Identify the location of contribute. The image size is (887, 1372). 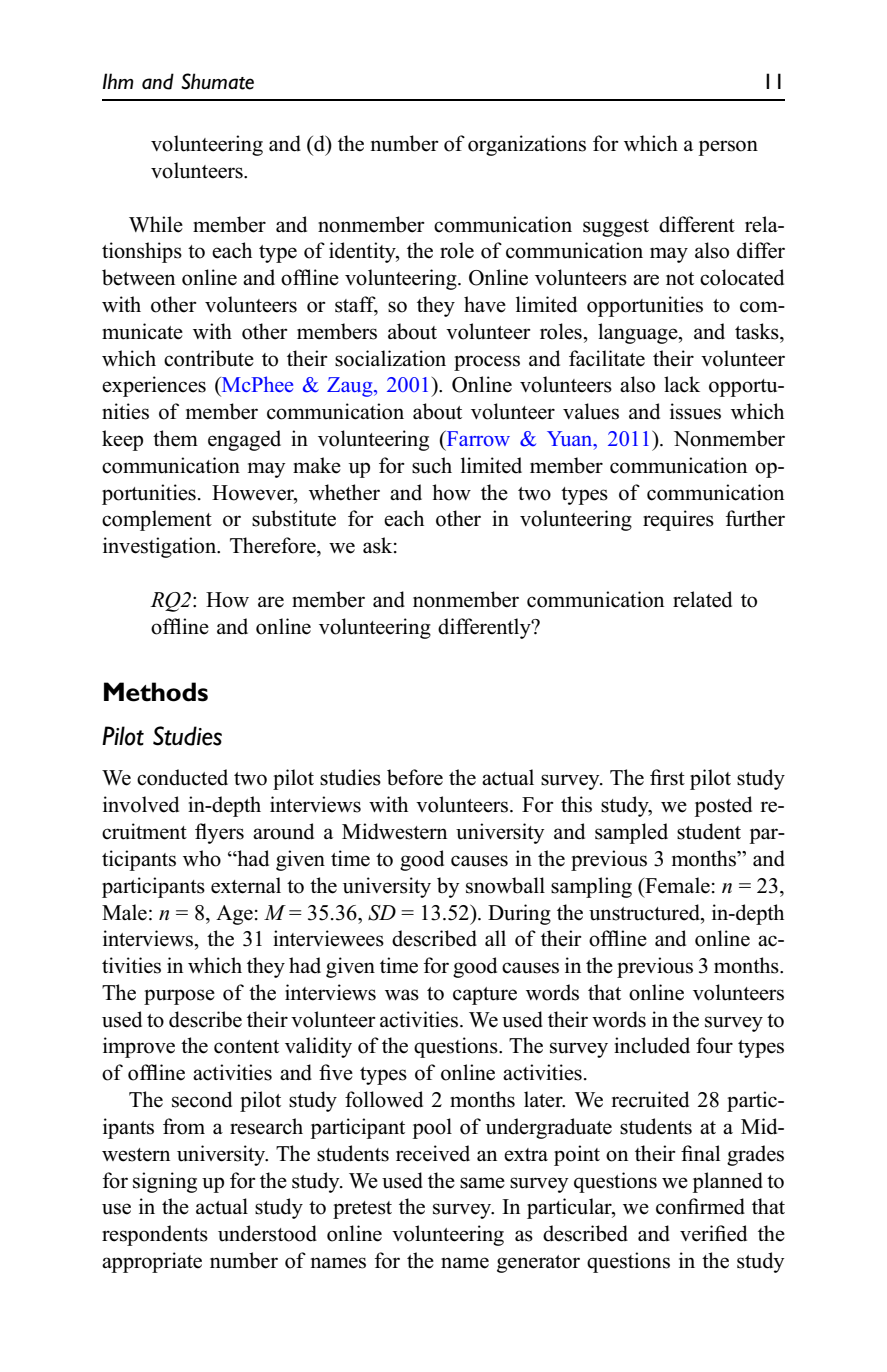
(209, 358).
